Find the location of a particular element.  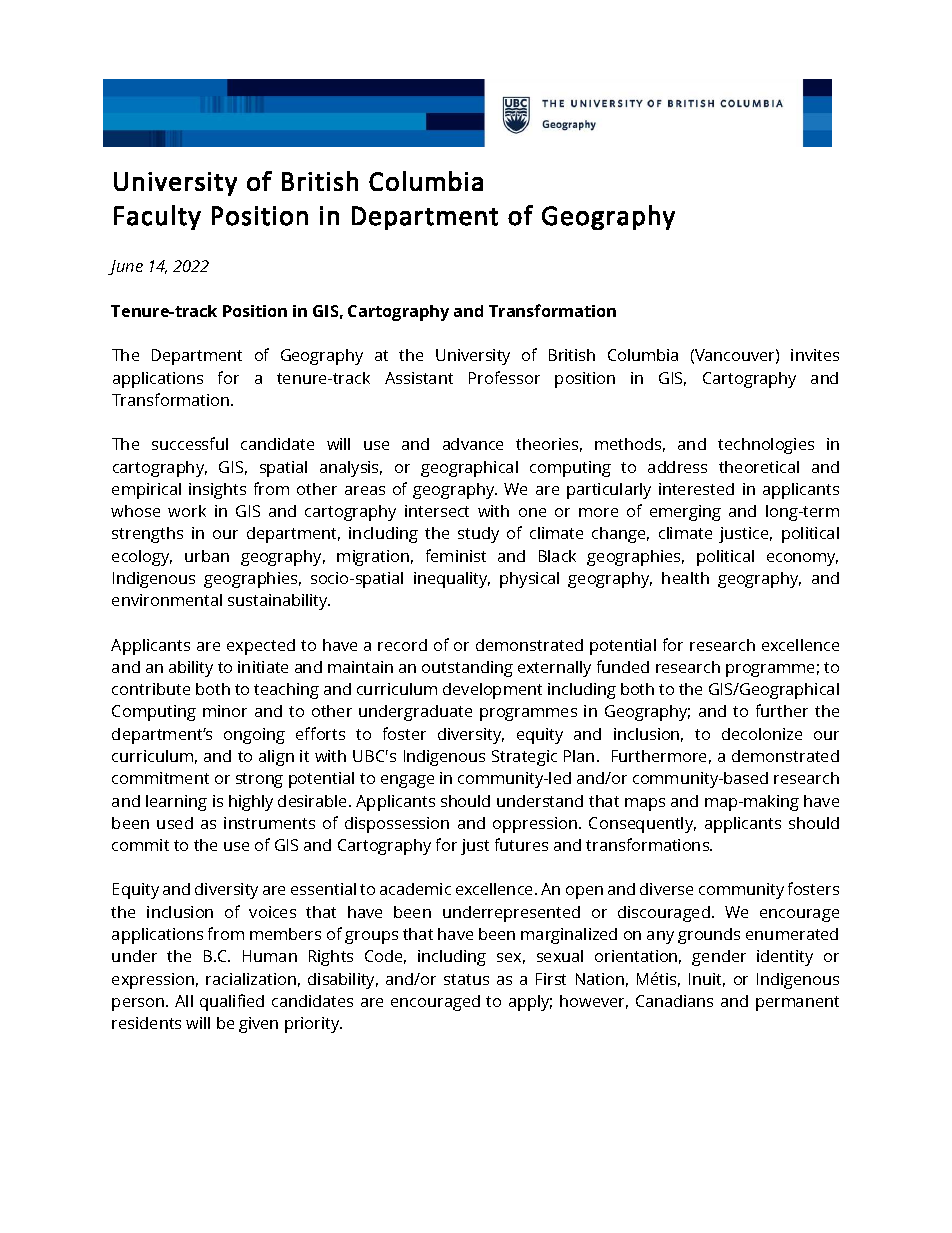

invites is located at coordinates (815, 355).
